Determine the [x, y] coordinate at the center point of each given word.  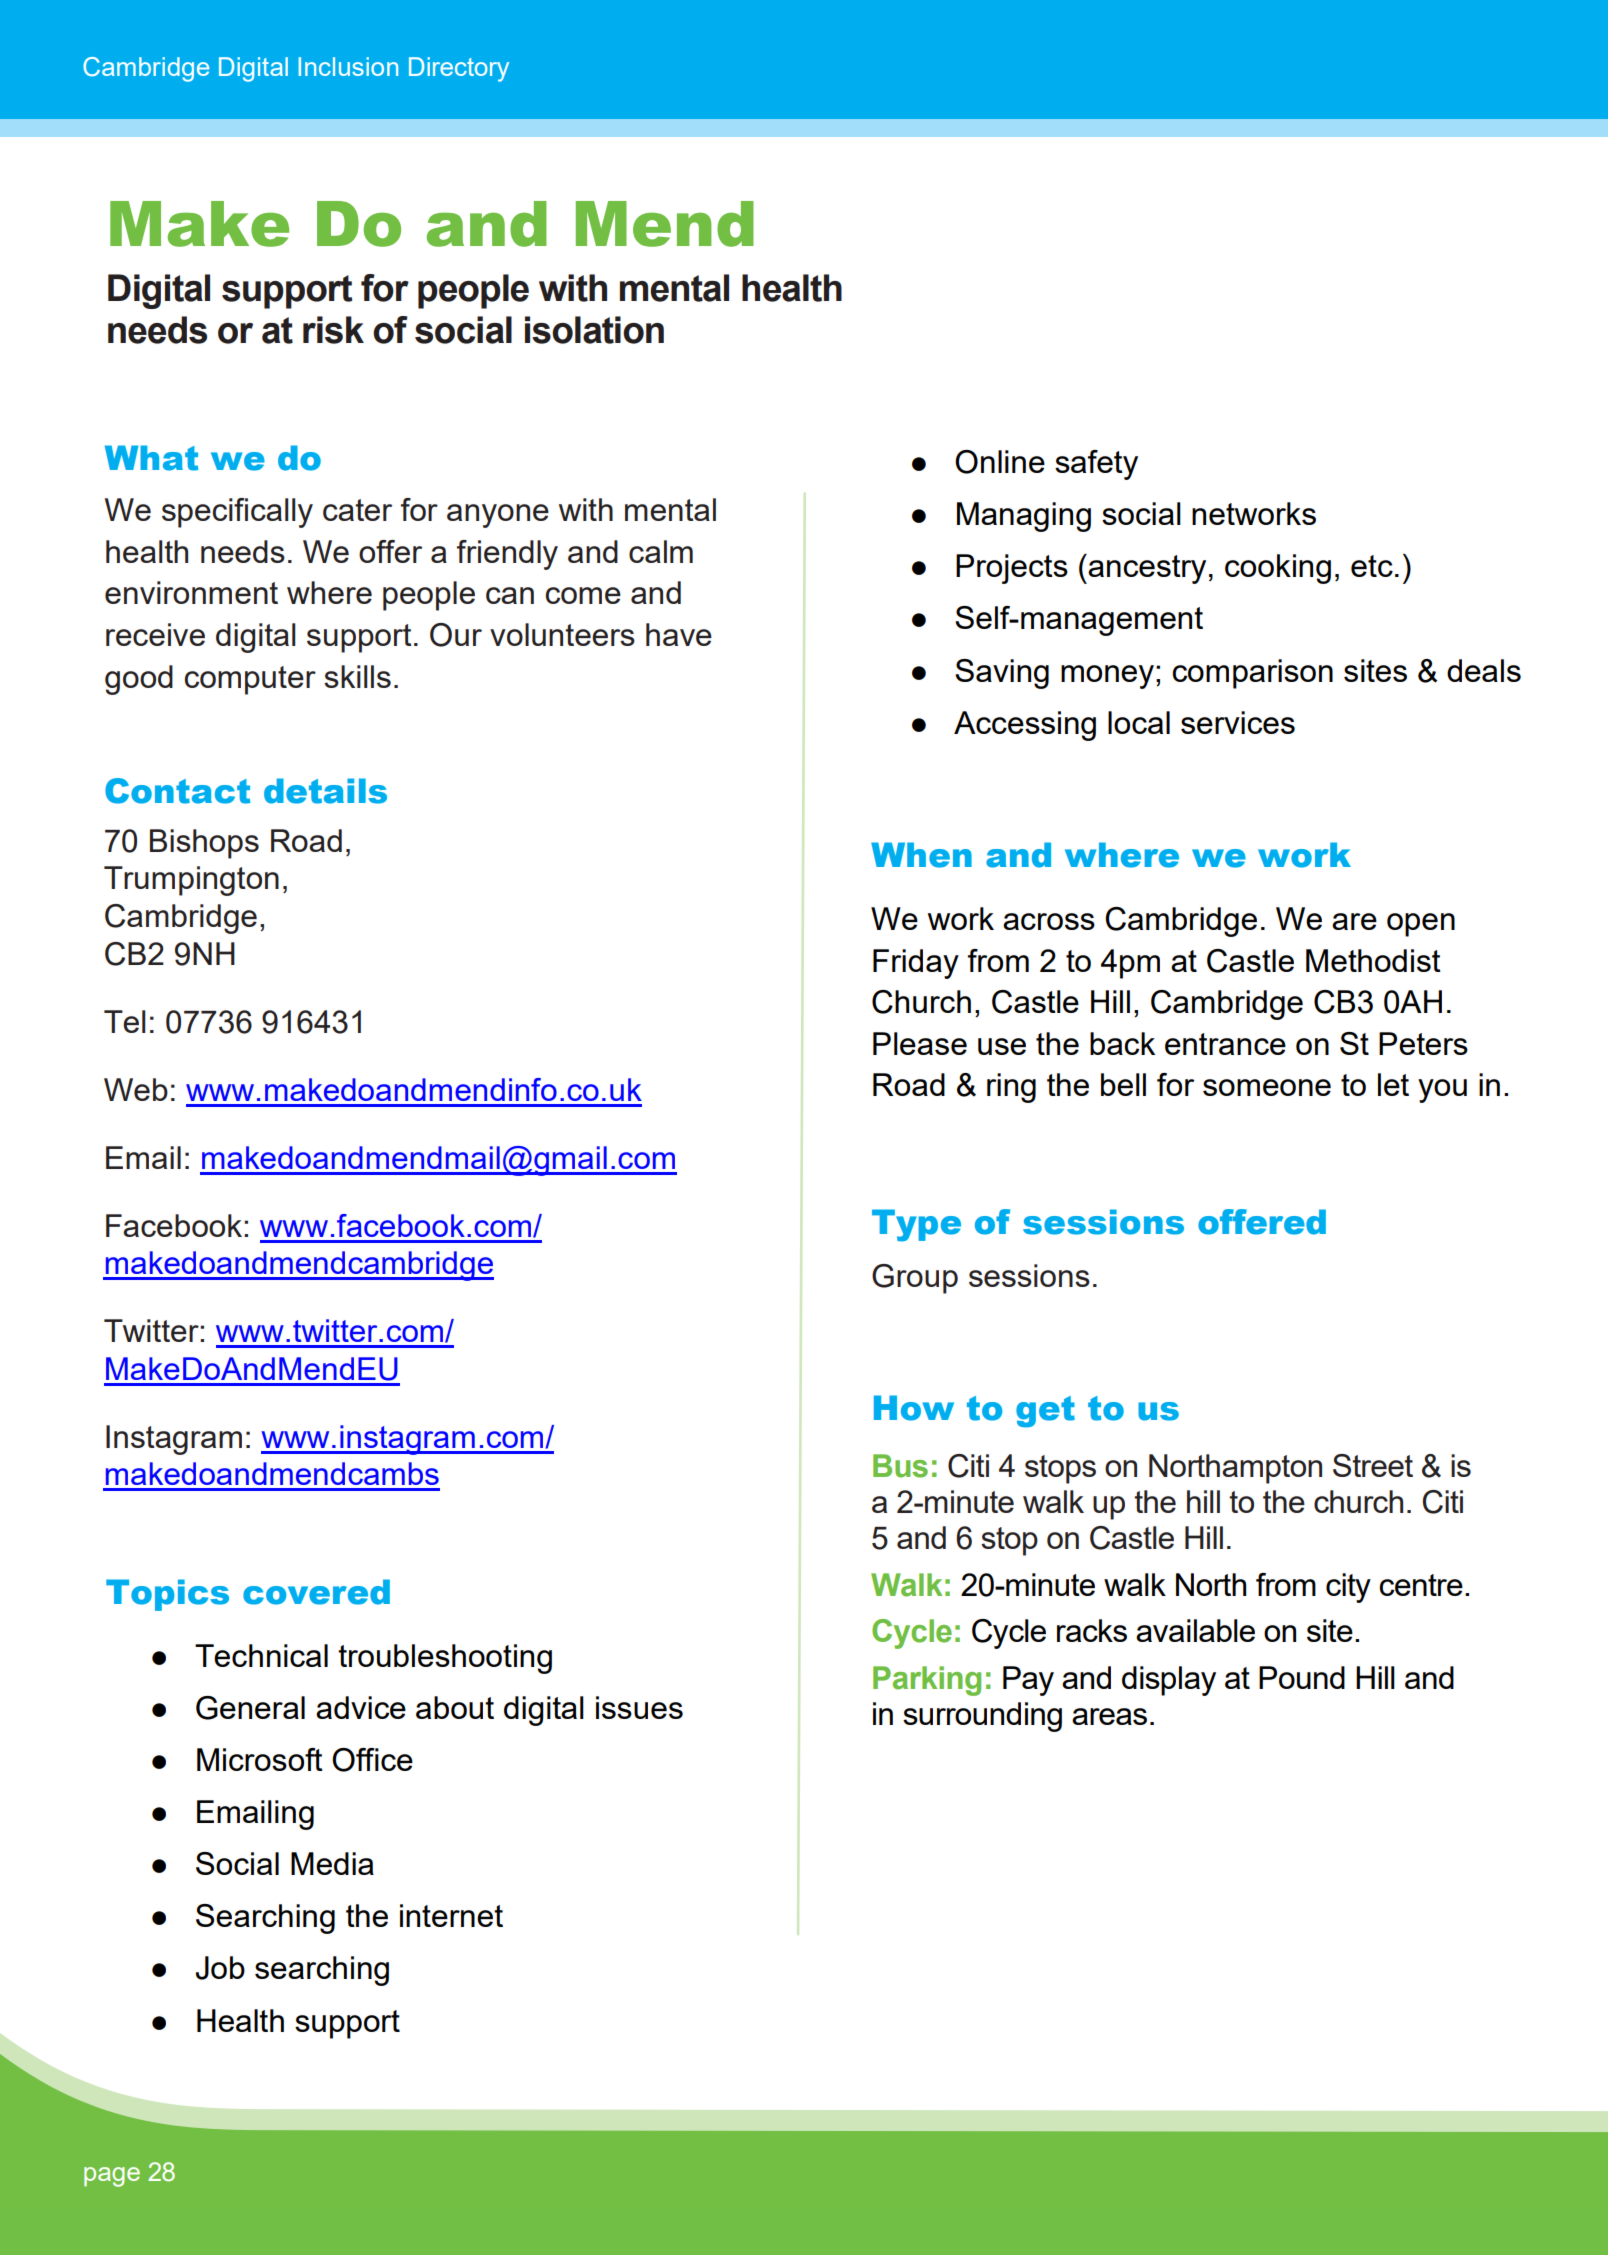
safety [1096, 465]
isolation [594, 330]
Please [920, 1043]
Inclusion [348, 66]
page [112, 2177]
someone [1267, 1087]
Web [136, 1089]
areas [1109, 1716]
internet [451, 1915]
